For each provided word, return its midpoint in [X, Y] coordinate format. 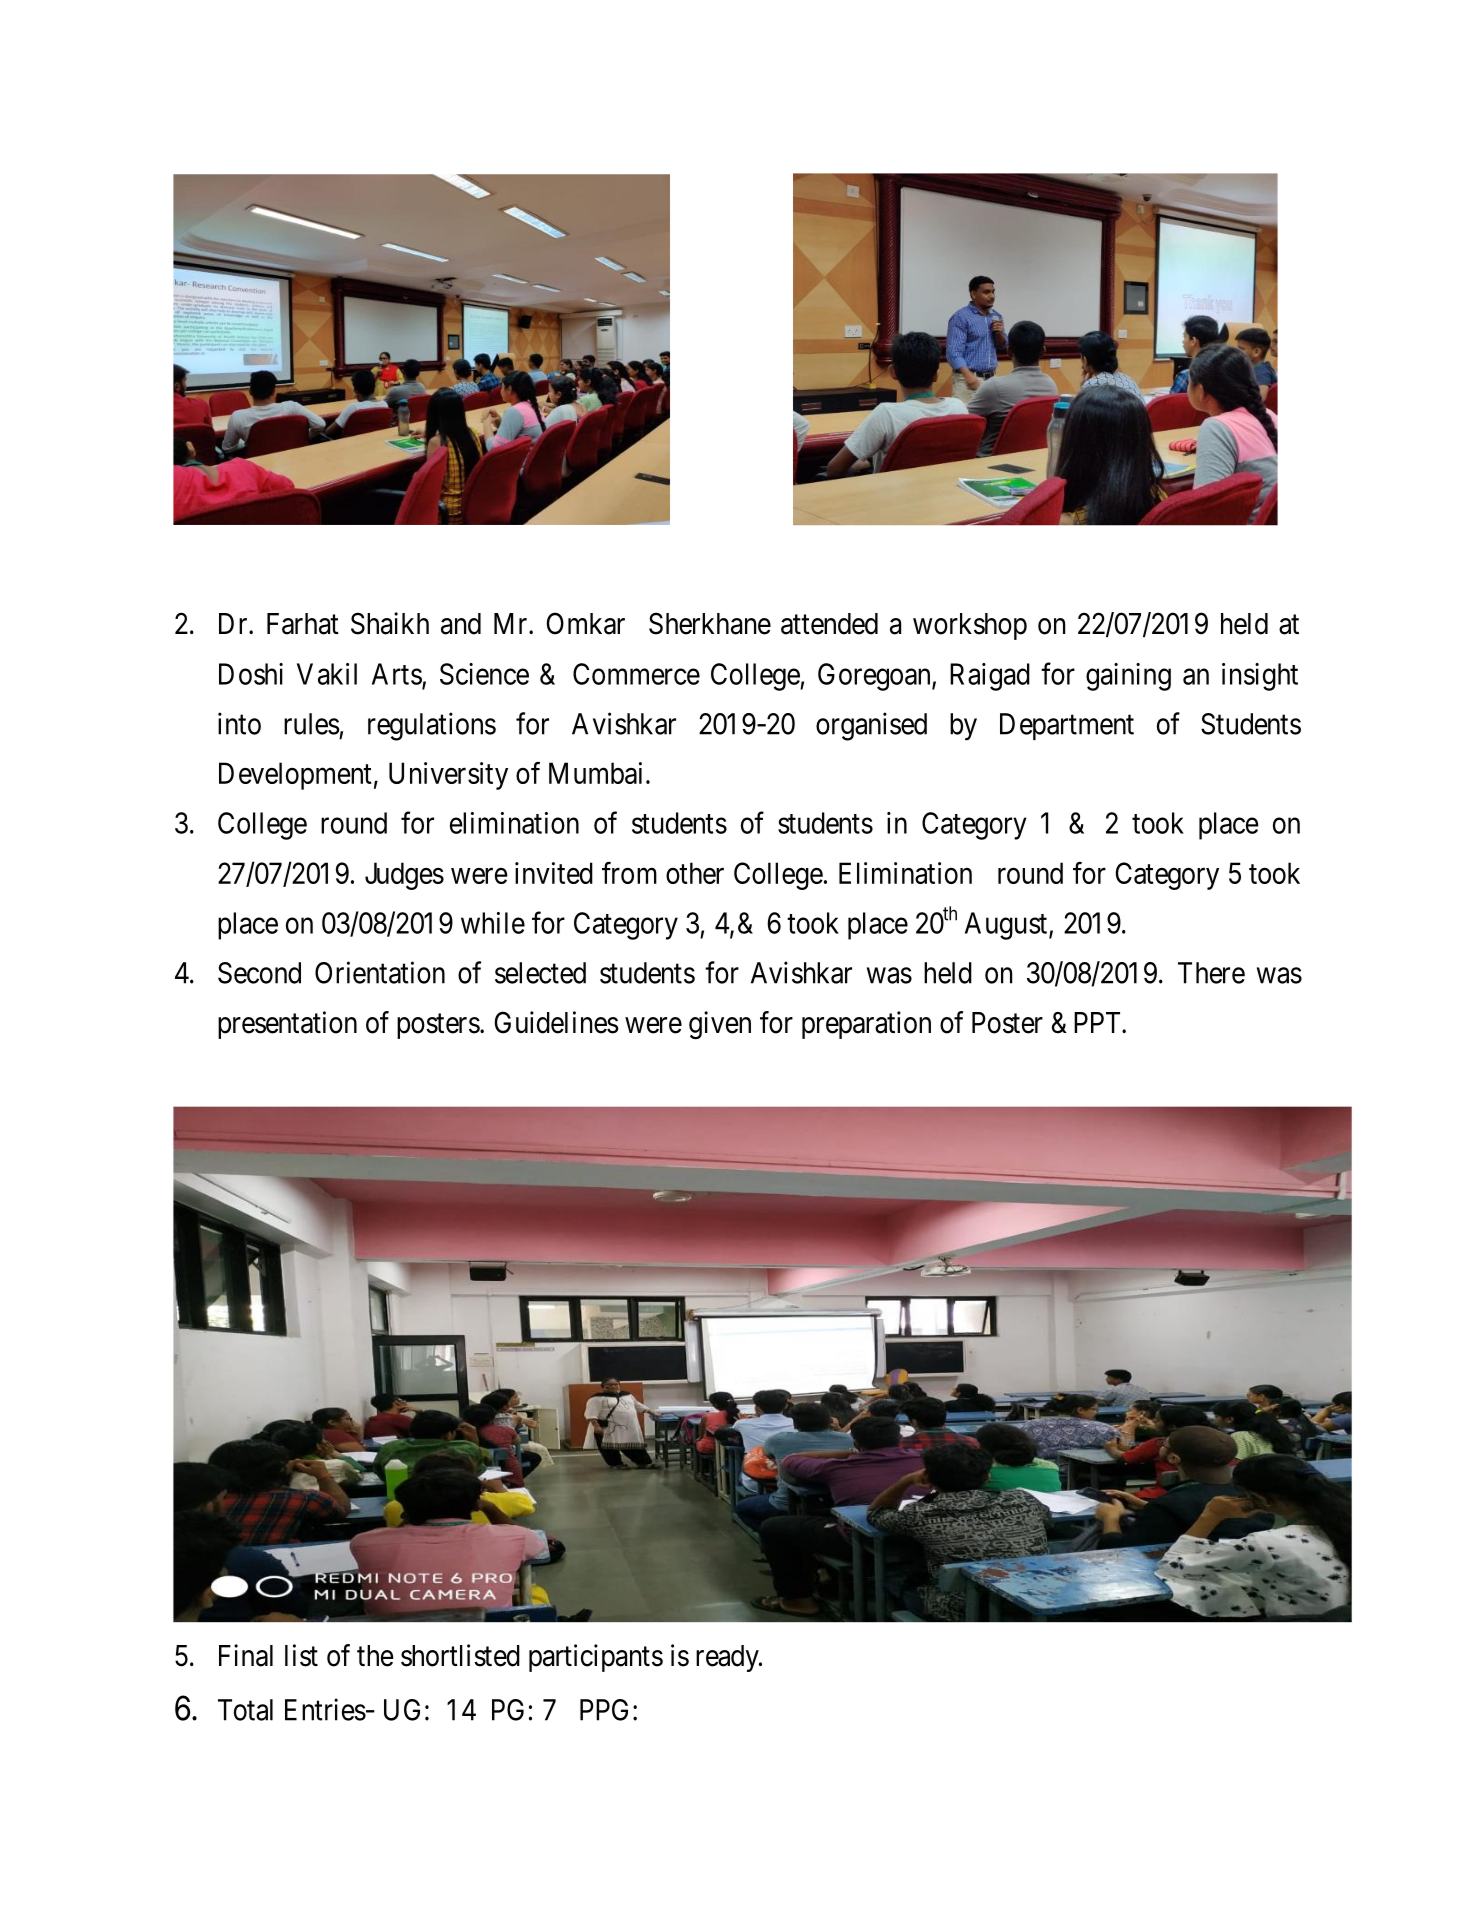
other [695, 873]
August [1007, 926]
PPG [607, 1710]
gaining [1128, 677]
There [1211, 973]
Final [246, 1655]
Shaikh [390, 623]
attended [829, 624]
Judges [404, 876]
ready [728, 1658]
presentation [287, 1025]
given [720, 1025]
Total [245, 1710]
